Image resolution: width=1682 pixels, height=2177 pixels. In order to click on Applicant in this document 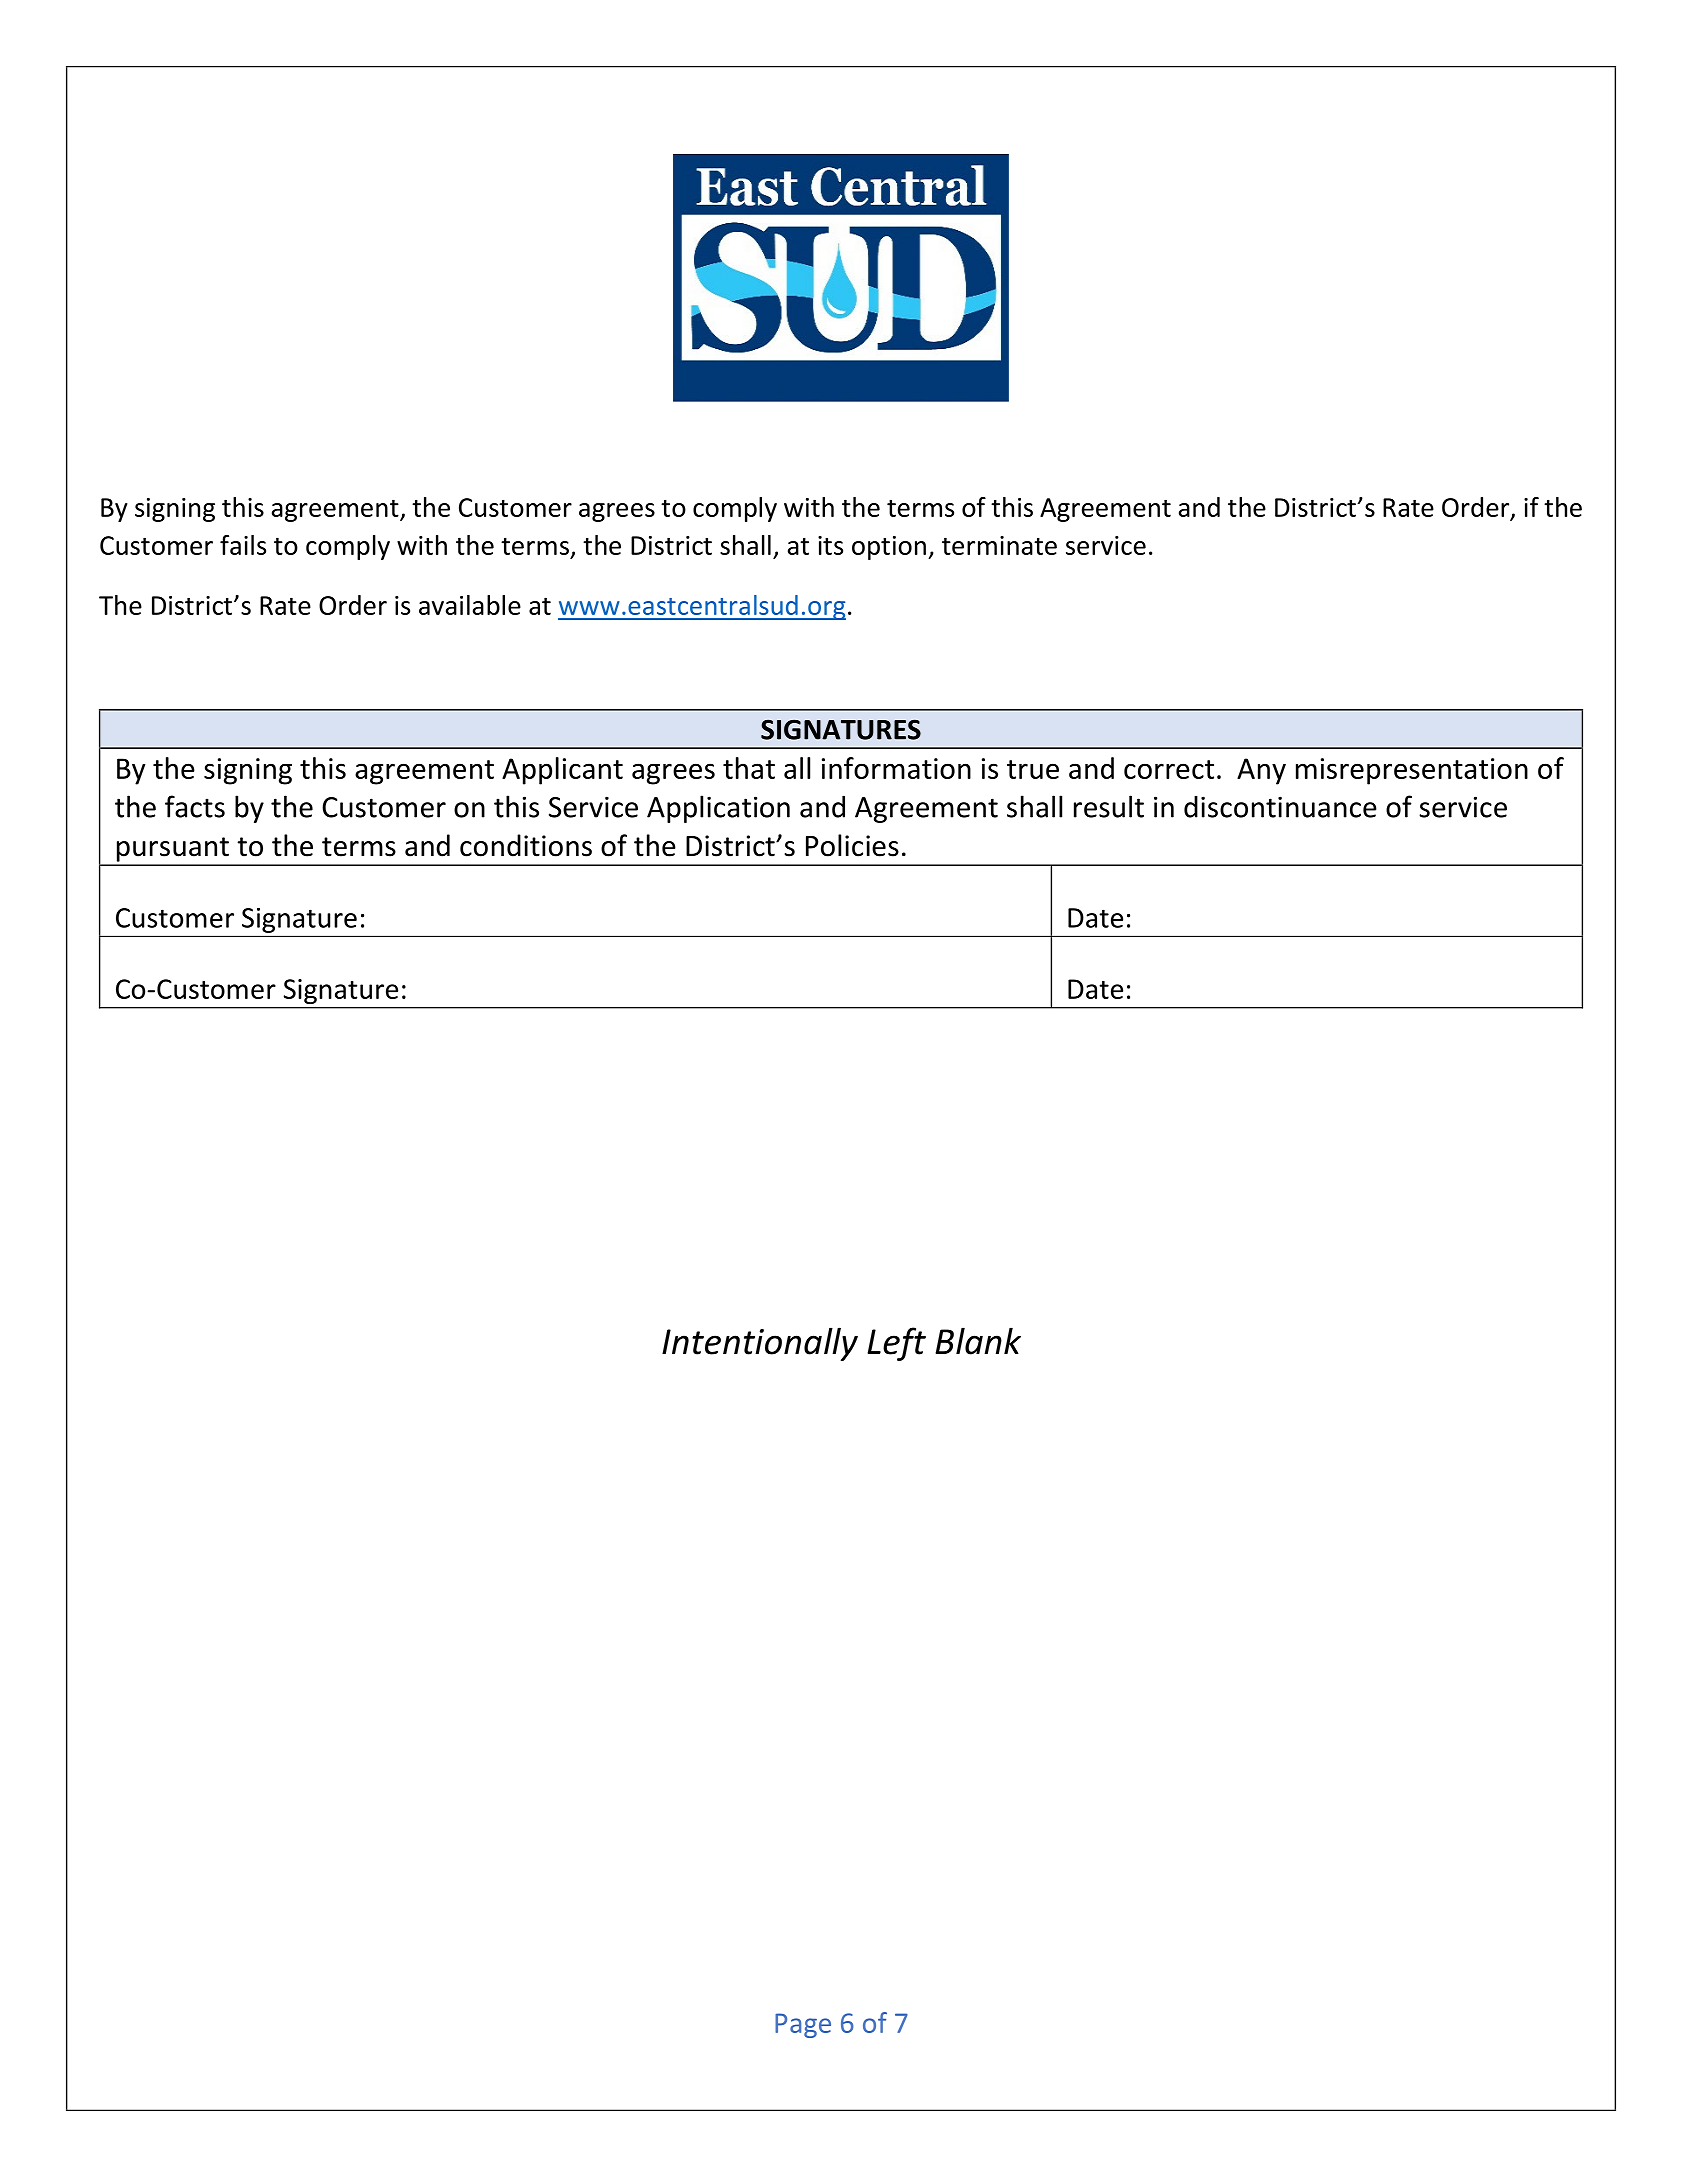, I will do `click(562, 771)`.
